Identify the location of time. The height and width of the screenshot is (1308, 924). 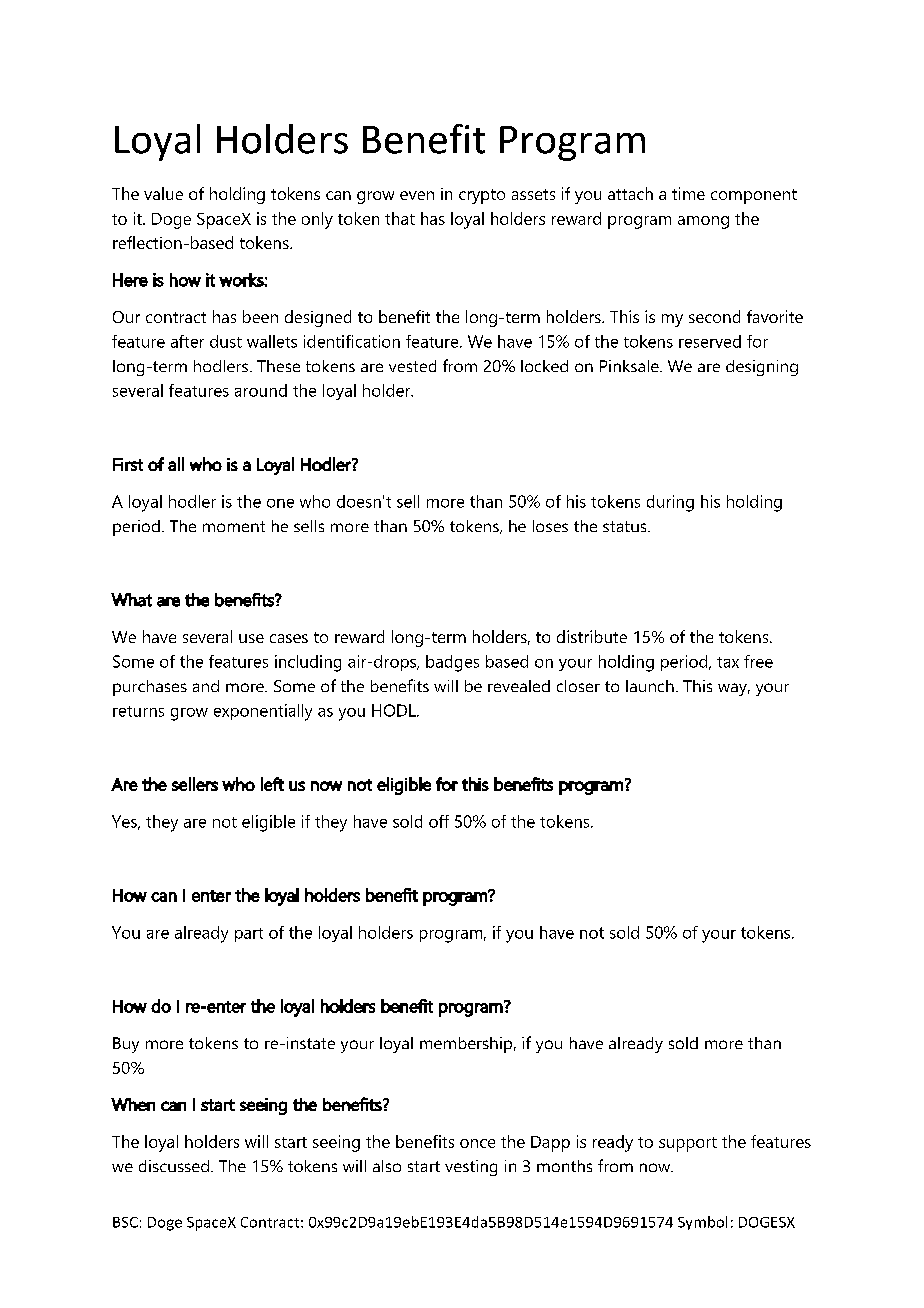
(688, 193).
